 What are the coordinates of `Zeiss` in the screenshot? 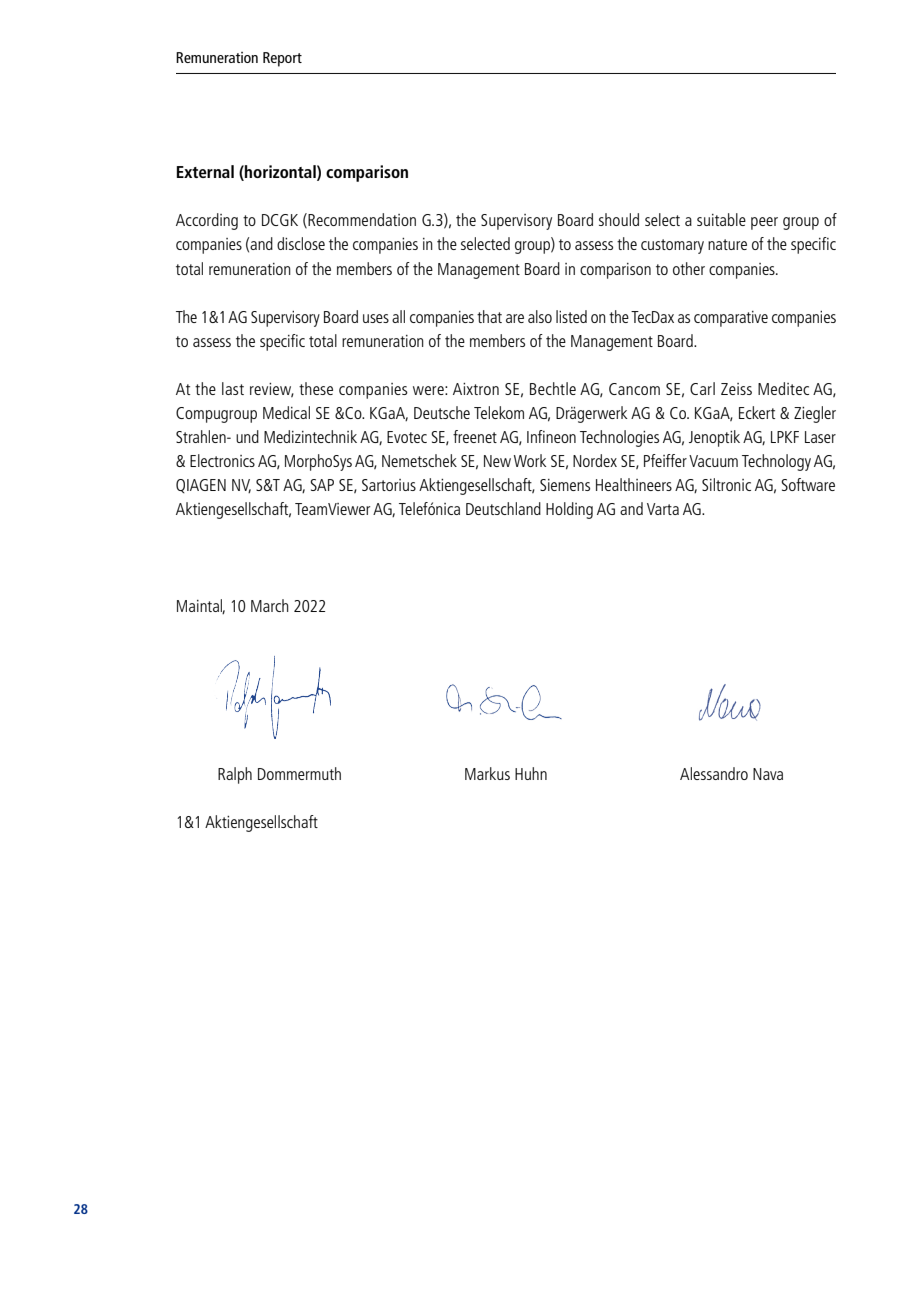 It's located at (736, 389).
